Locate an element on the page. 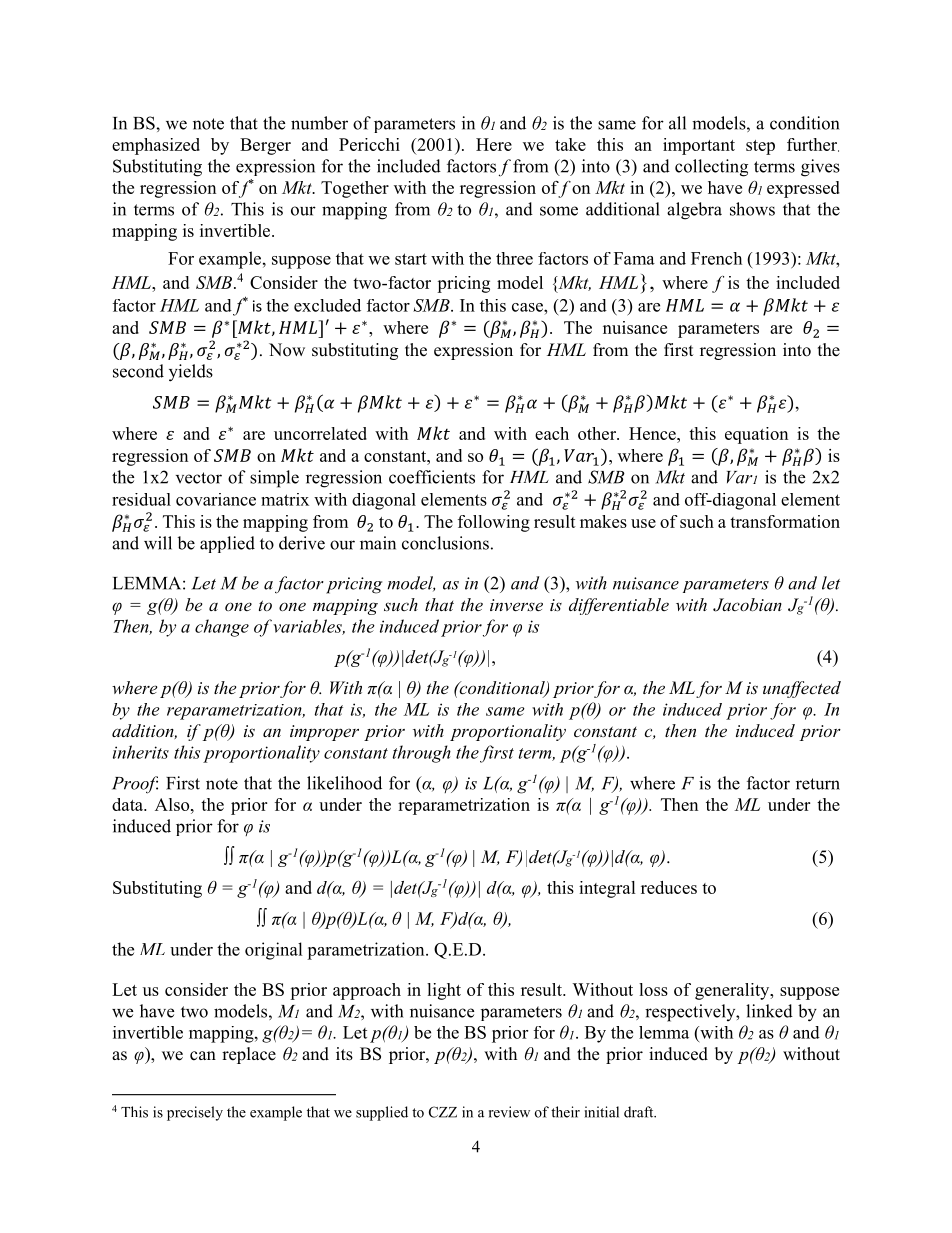 This image has height=1233, width=952. coefficients is located at coordinates (432, 477).
